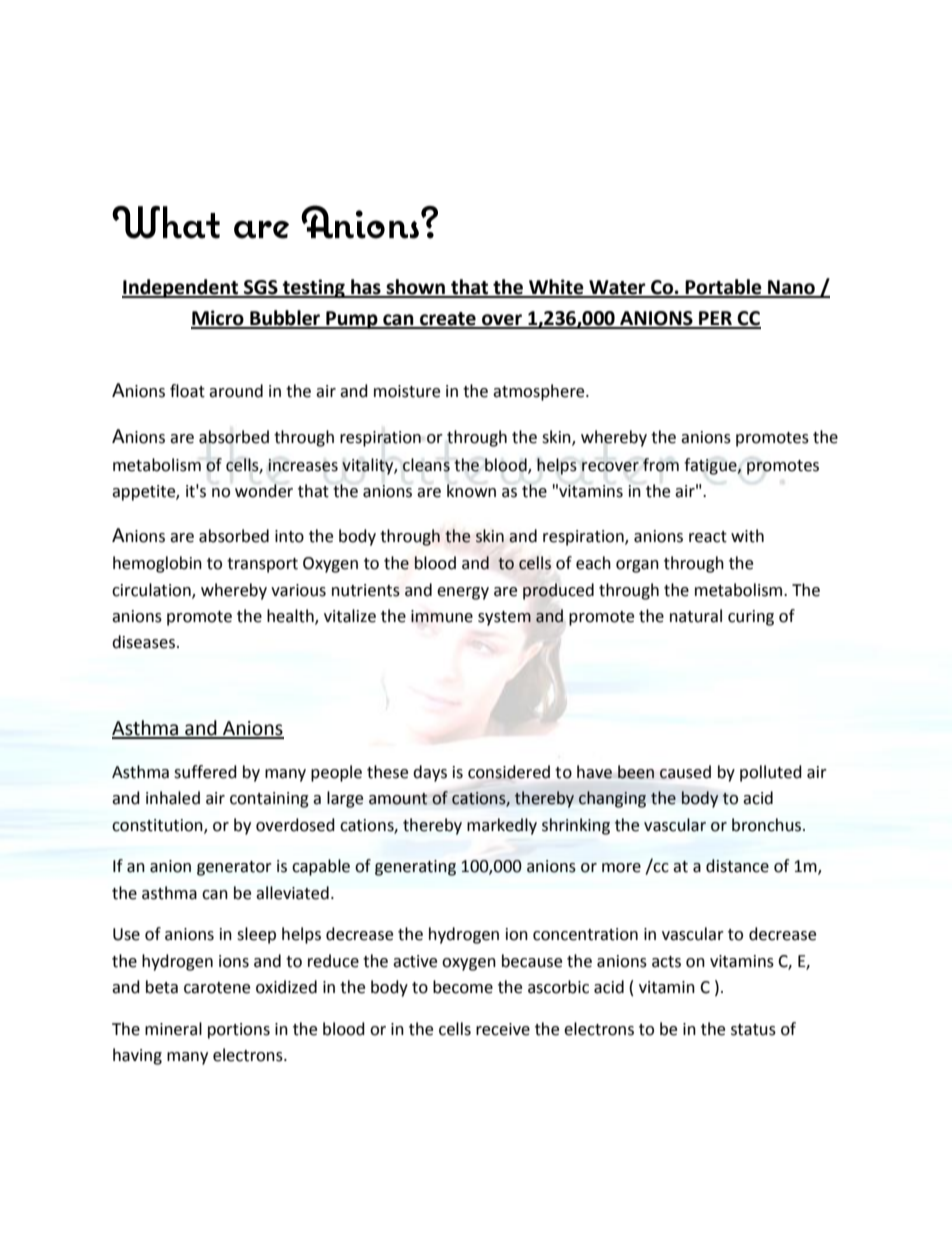 This screenshot has height=1233, width=952. I want to click on Independent, so click(181, 288).
